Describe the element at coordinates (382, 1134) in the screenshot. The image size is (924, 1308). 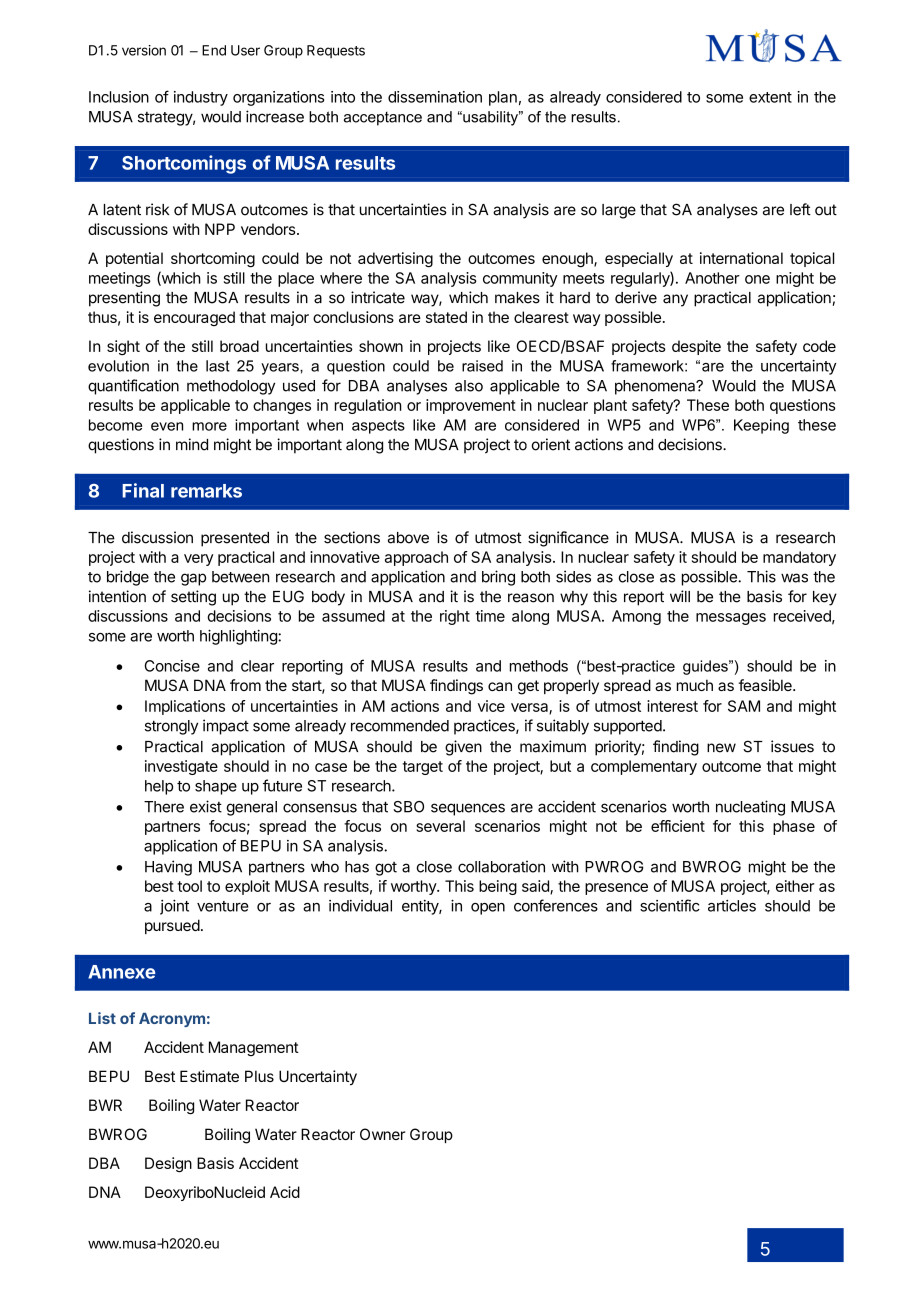
I see `Owner` at that location.
